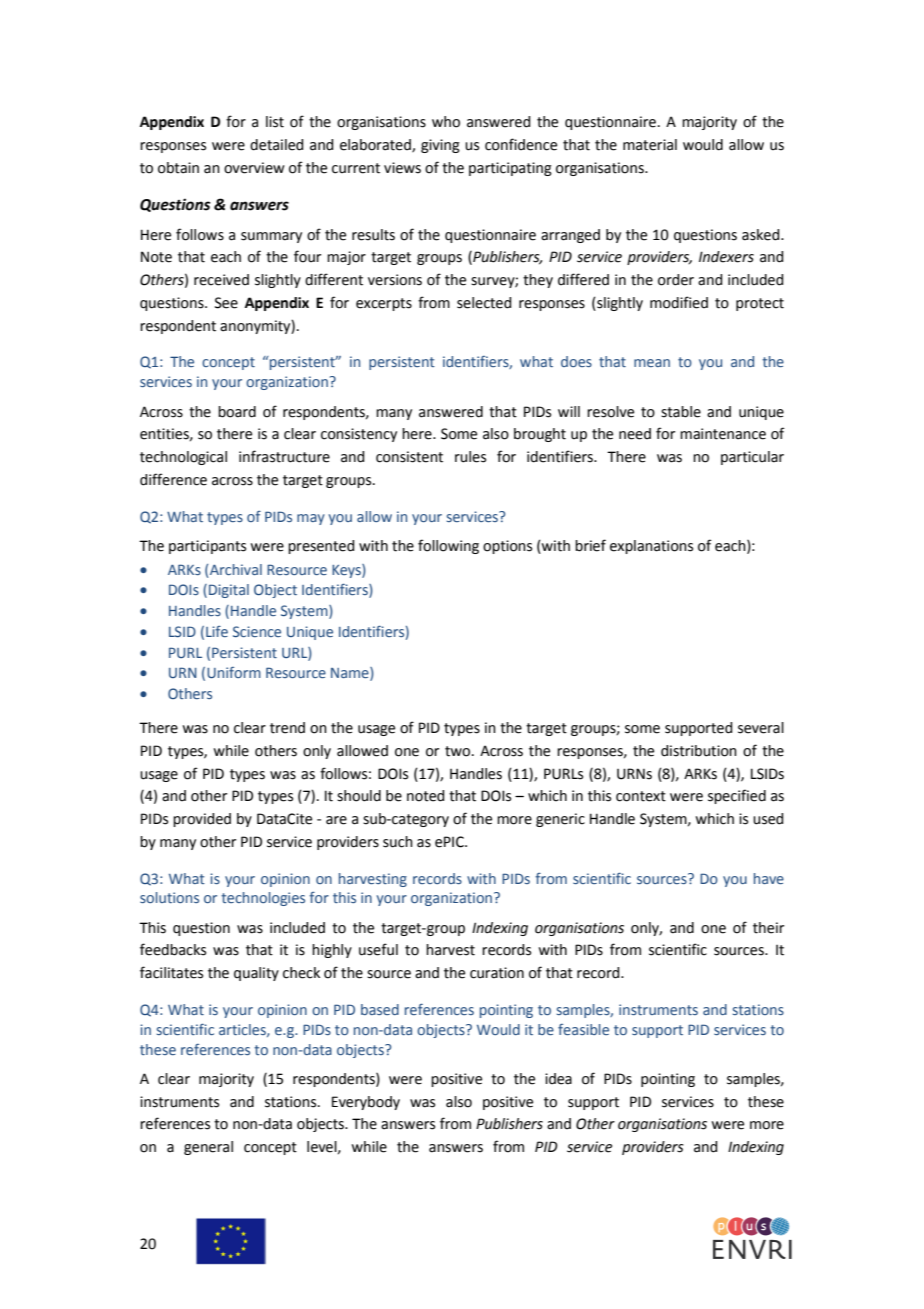 The image size is (924, 1309). What do you see at coordinates (470, 457) in the image?
I see `rules` at bounding box center [470, 457].
